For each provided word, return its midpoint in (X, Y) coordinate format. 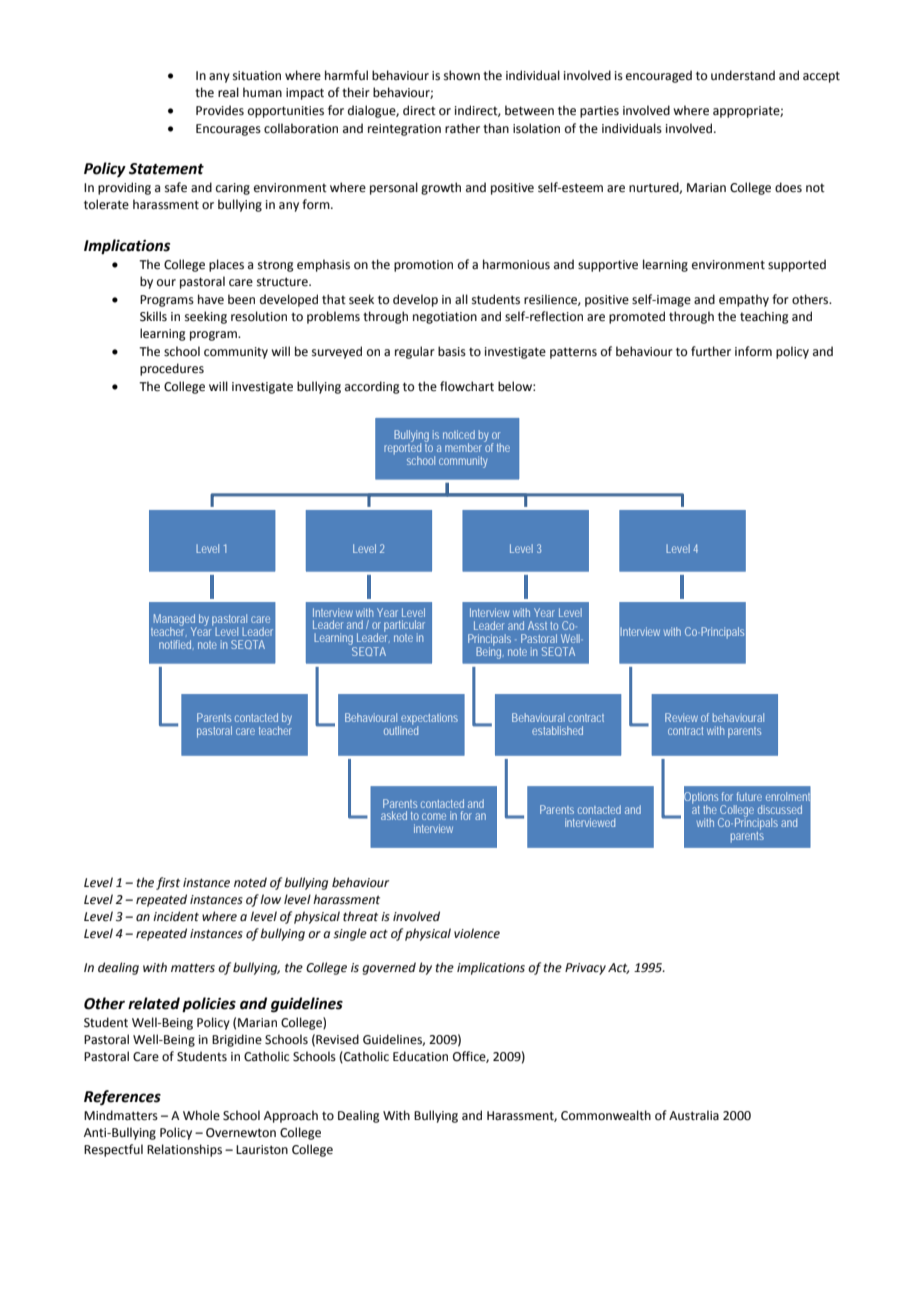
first (168, 883)
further (711, 351)
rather (462, 128)
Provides (220, 110)
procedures (172, 369)
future (749, 796)
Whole (201, 1115)
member (463, 447)
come (434, 816)
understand (743, 75)
